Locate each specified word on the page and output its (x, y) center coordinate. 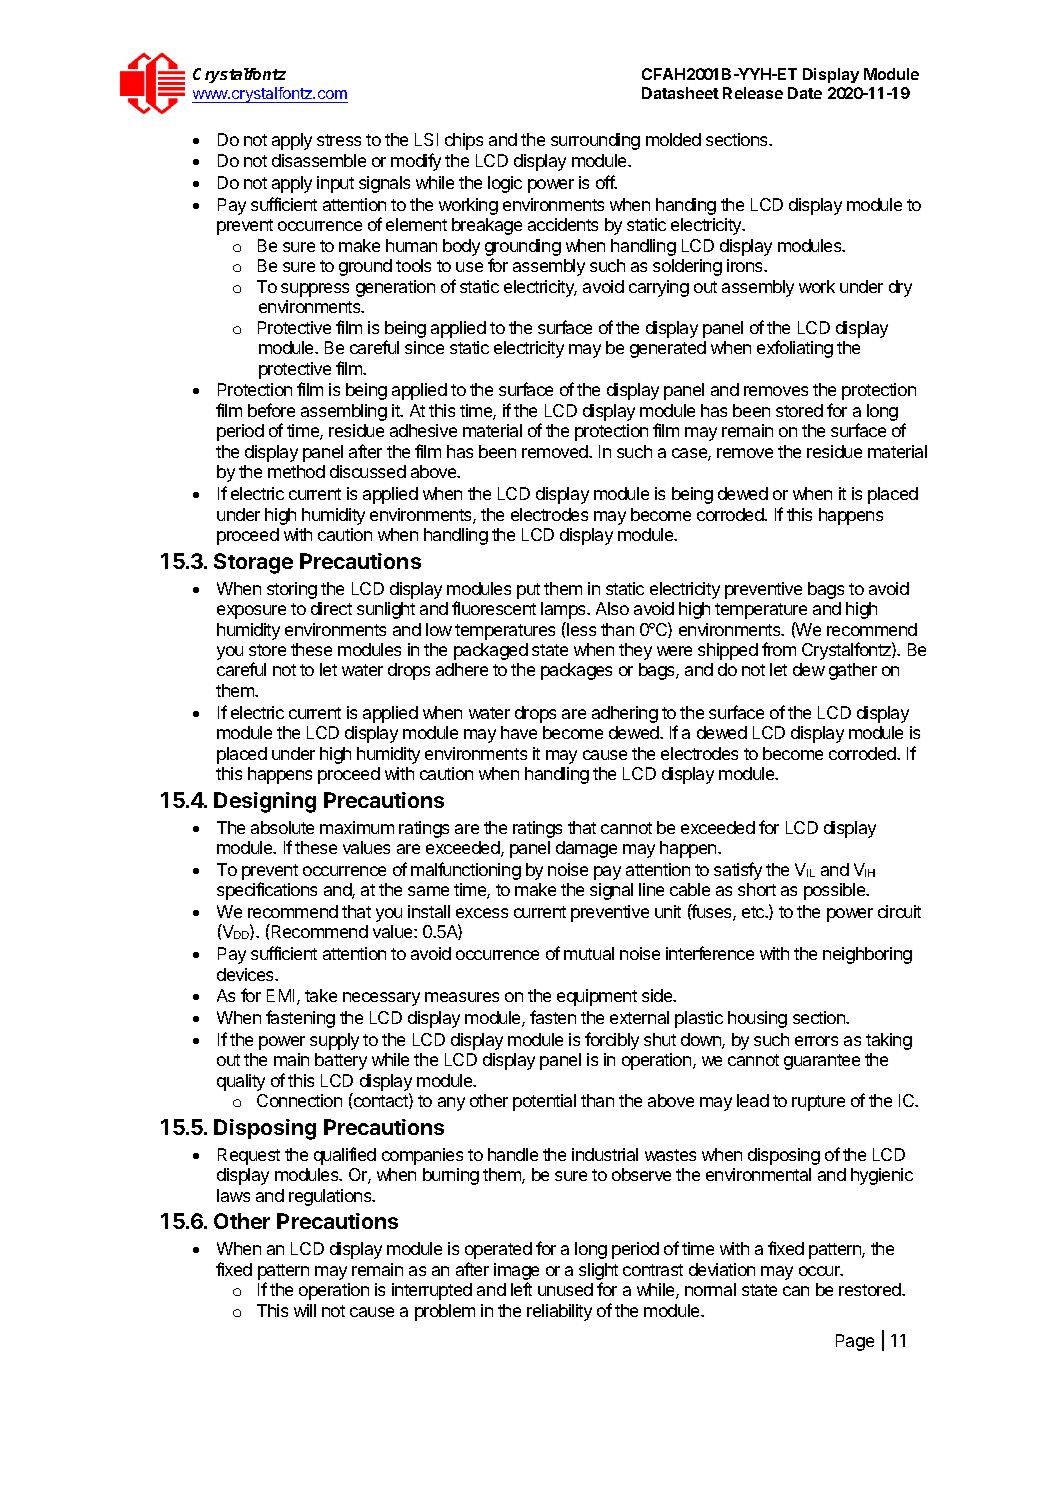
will (305, 1310)
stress (339, 140)
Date (805, 93)
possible (836, 891)
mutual (589, 953)
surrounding (595, 141)
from (779, 649)
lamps (565, 610)
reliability (559, 1312)
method (296, 471)
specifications (267, 891)
